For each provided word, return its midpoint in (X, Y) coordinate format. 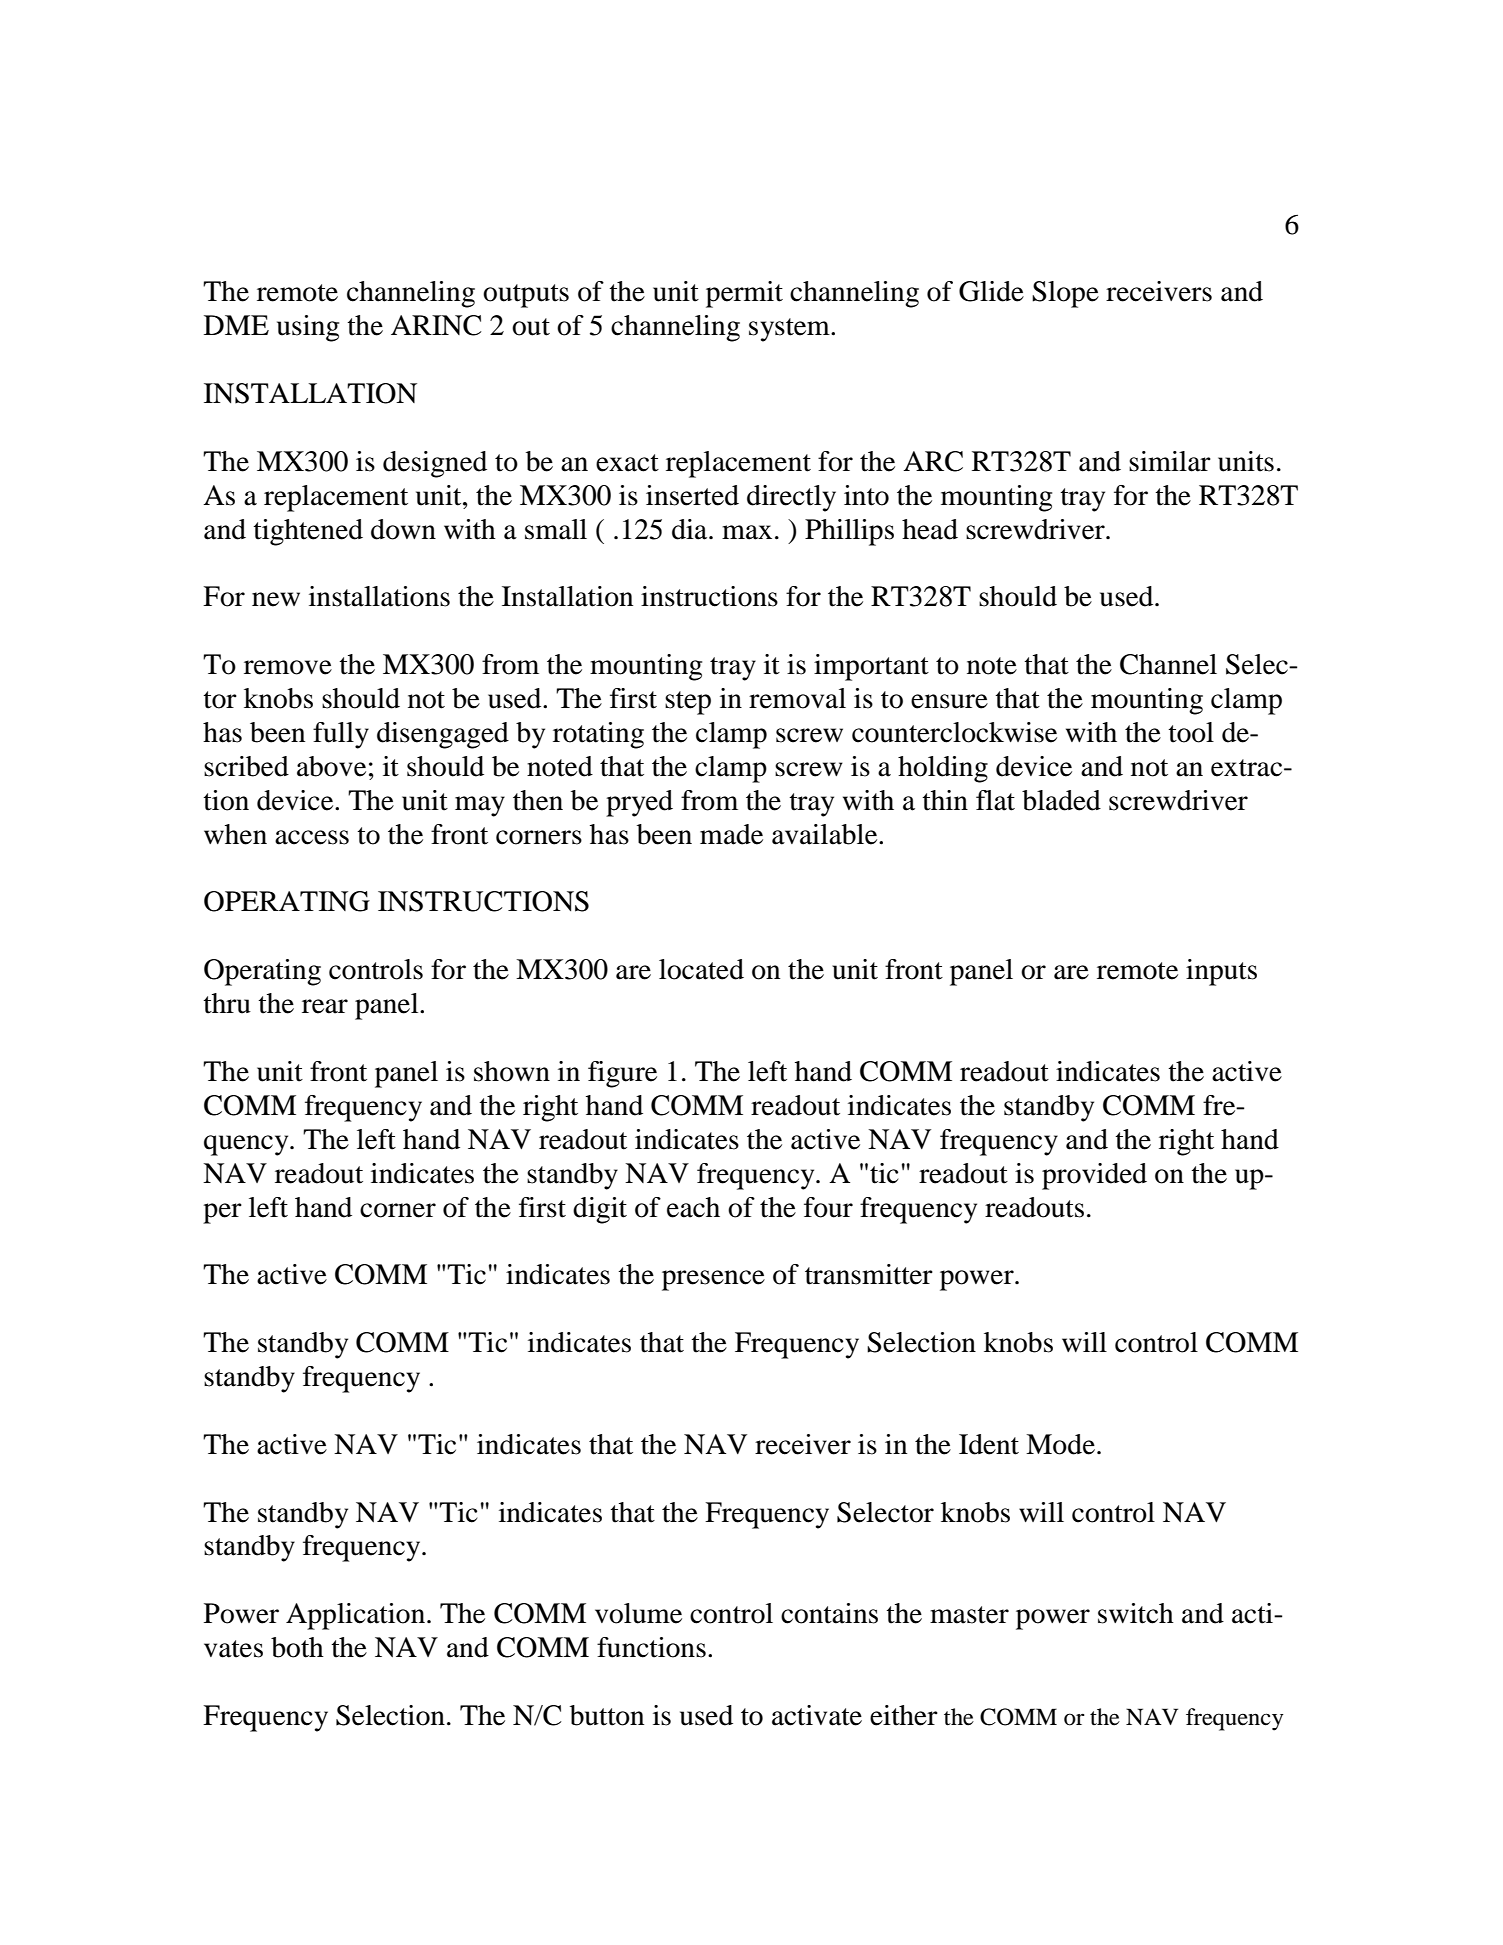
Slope (1065, 294)
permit (744, 294)
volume (638, 1613)
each (693, 1207)
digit (600, 1210)
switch (1136, 1613)
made (731, 834)
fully (341, 735)
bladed (1061, 800)
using (308, 328)
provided (1094, 1176)
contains (829, 1613)
